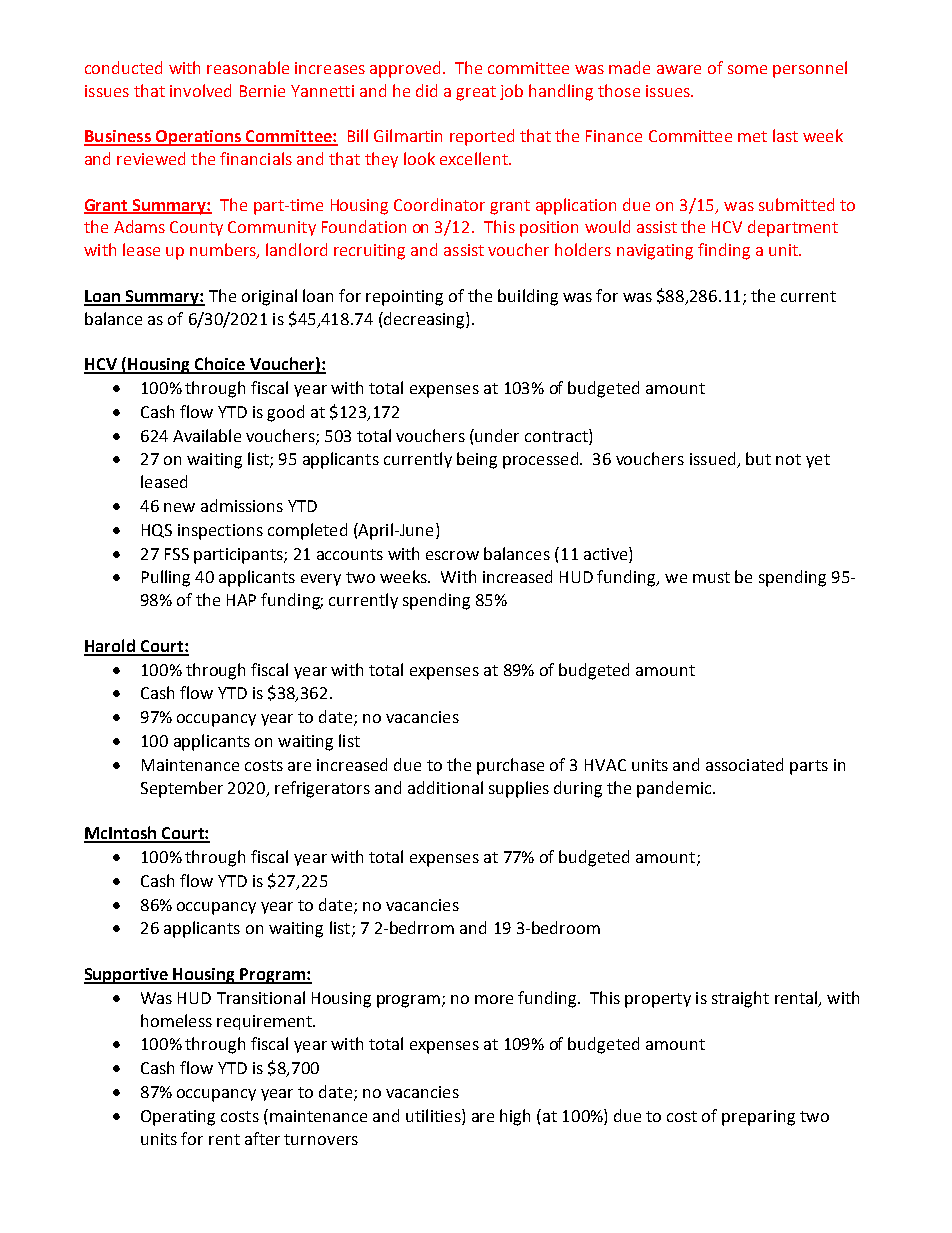 Image resolution: width=952 pixels, height=1233 pixels. What do you see at coordinates (476, 93) in the screenshot?
I see `great` at bounding box center [476, 93].
